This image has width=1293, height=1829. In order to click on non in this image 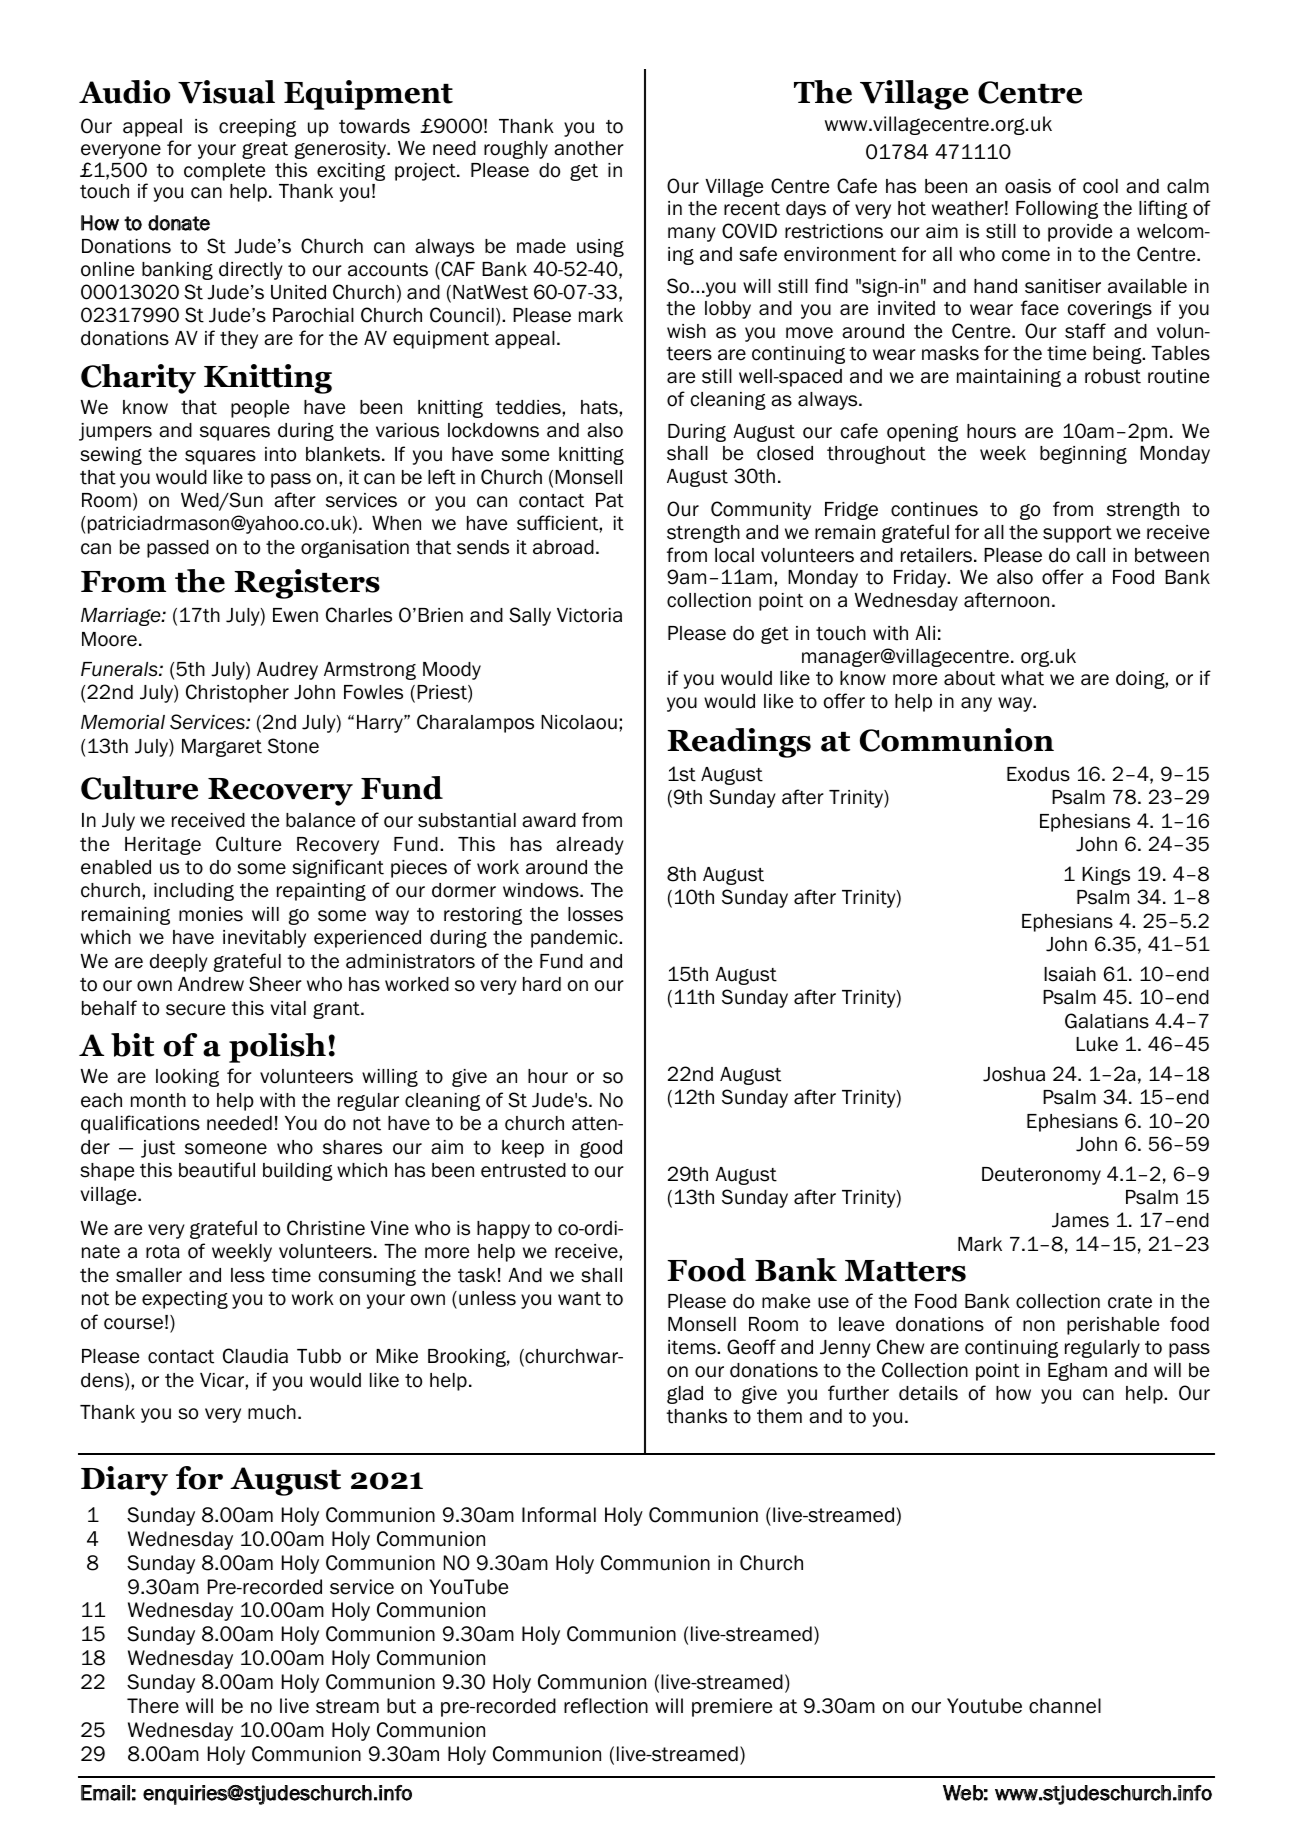, I will do `click(1039, 1326)`.
